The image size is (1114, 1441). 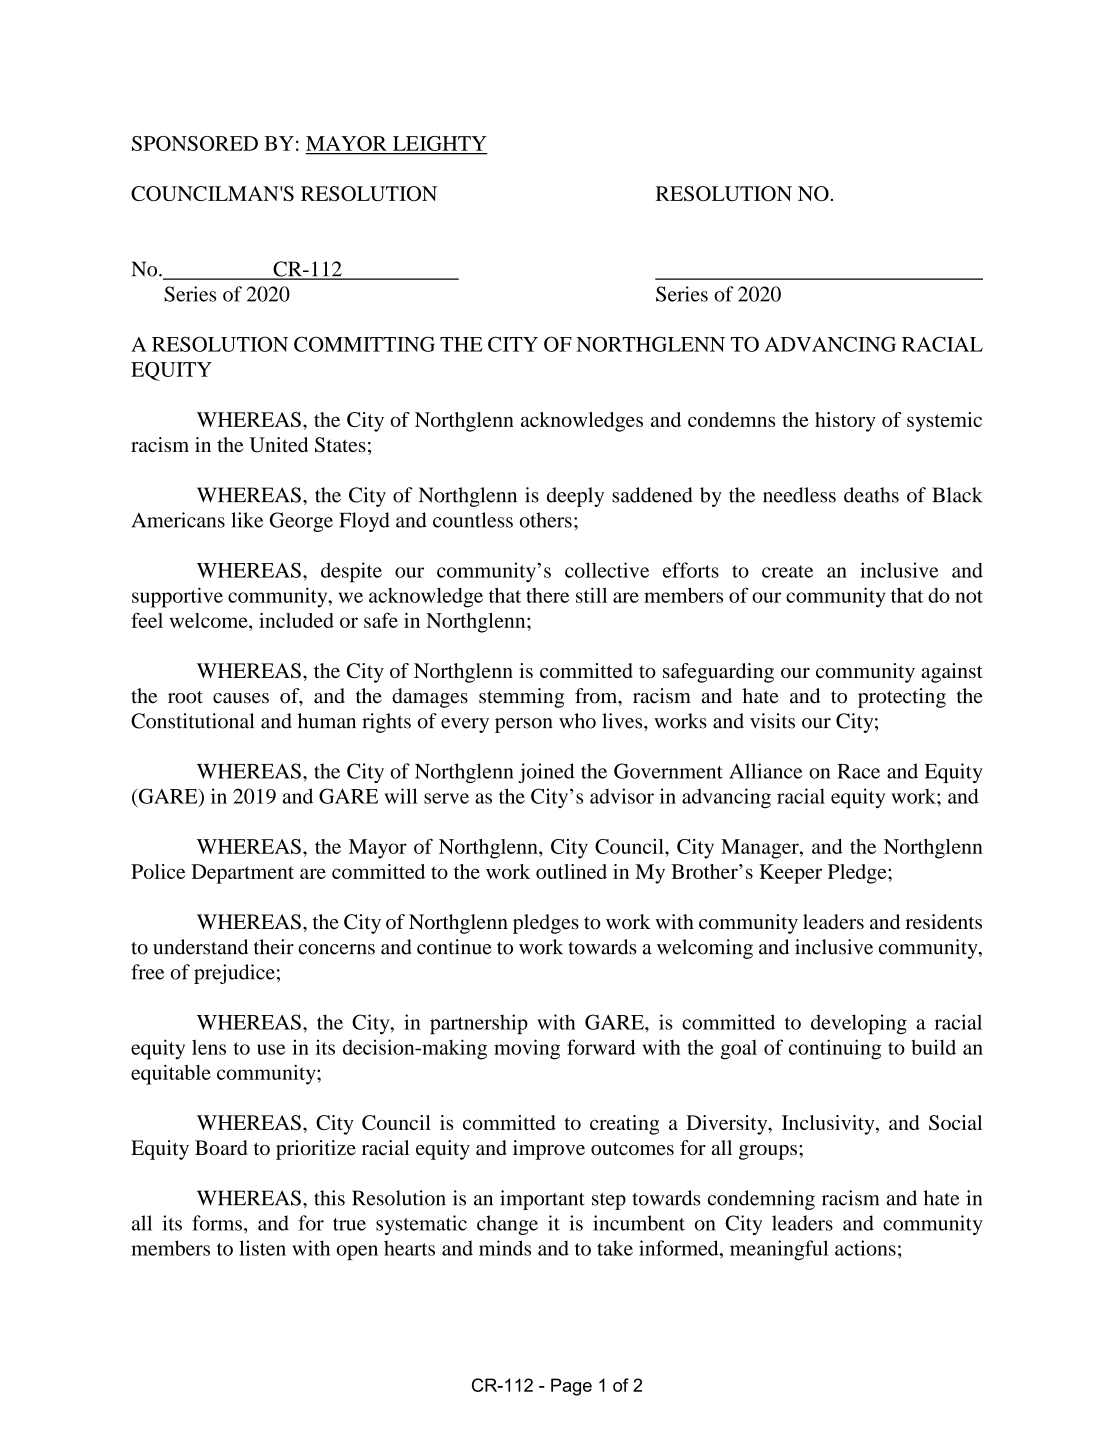 What do you see at coordinates (859, 1024) in the screenshot?
I see `developing` at bounding box center [859, 1024].
